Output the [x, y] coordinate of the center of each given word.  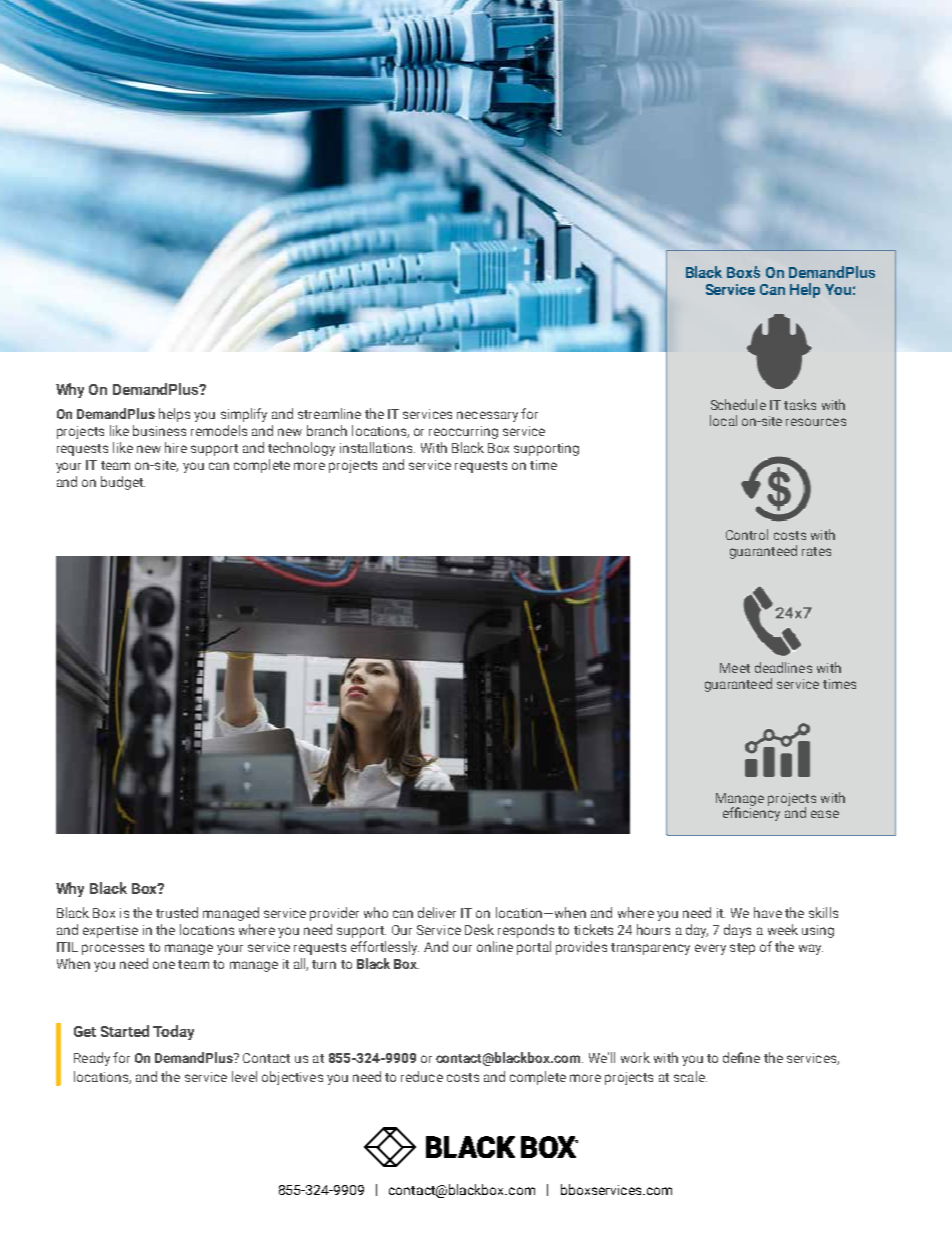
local [723, 420]
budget [123, 483]
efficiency [751, 813]
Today [173, 1032]
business [159, 430]
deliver [437, 912]
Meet [735, 668]
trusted [177, 912]
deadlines [783, 667]
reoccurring [463, 432]
